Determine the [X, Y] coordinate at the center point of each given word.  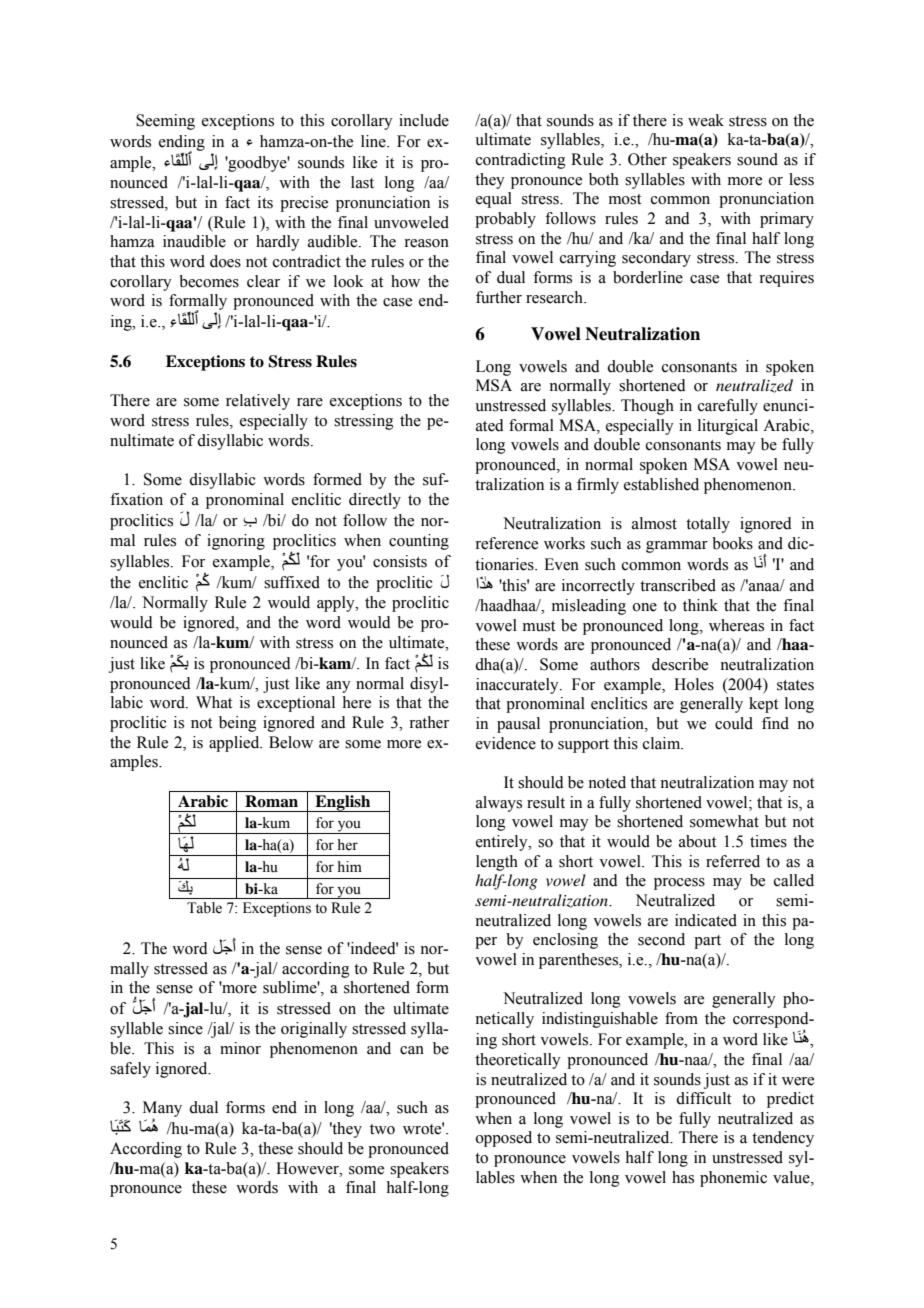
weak [706, 120]
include [424, 120]
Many [162, 1110]
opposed [504, 1139]
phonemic [733, 1179]
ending [182, 144]
